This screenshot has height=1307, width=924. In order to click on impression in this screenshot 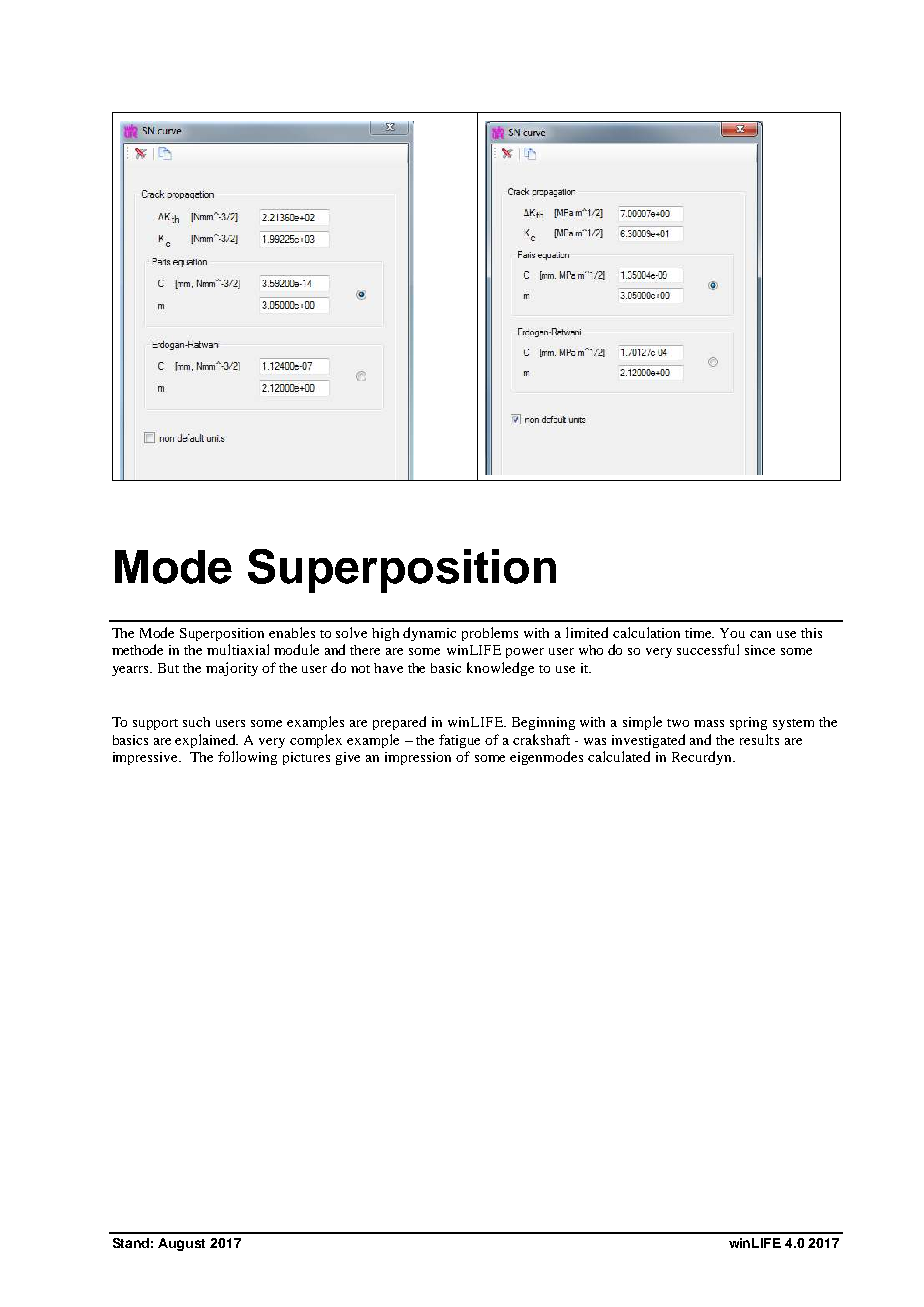, I will do `click(418, 758)`.
